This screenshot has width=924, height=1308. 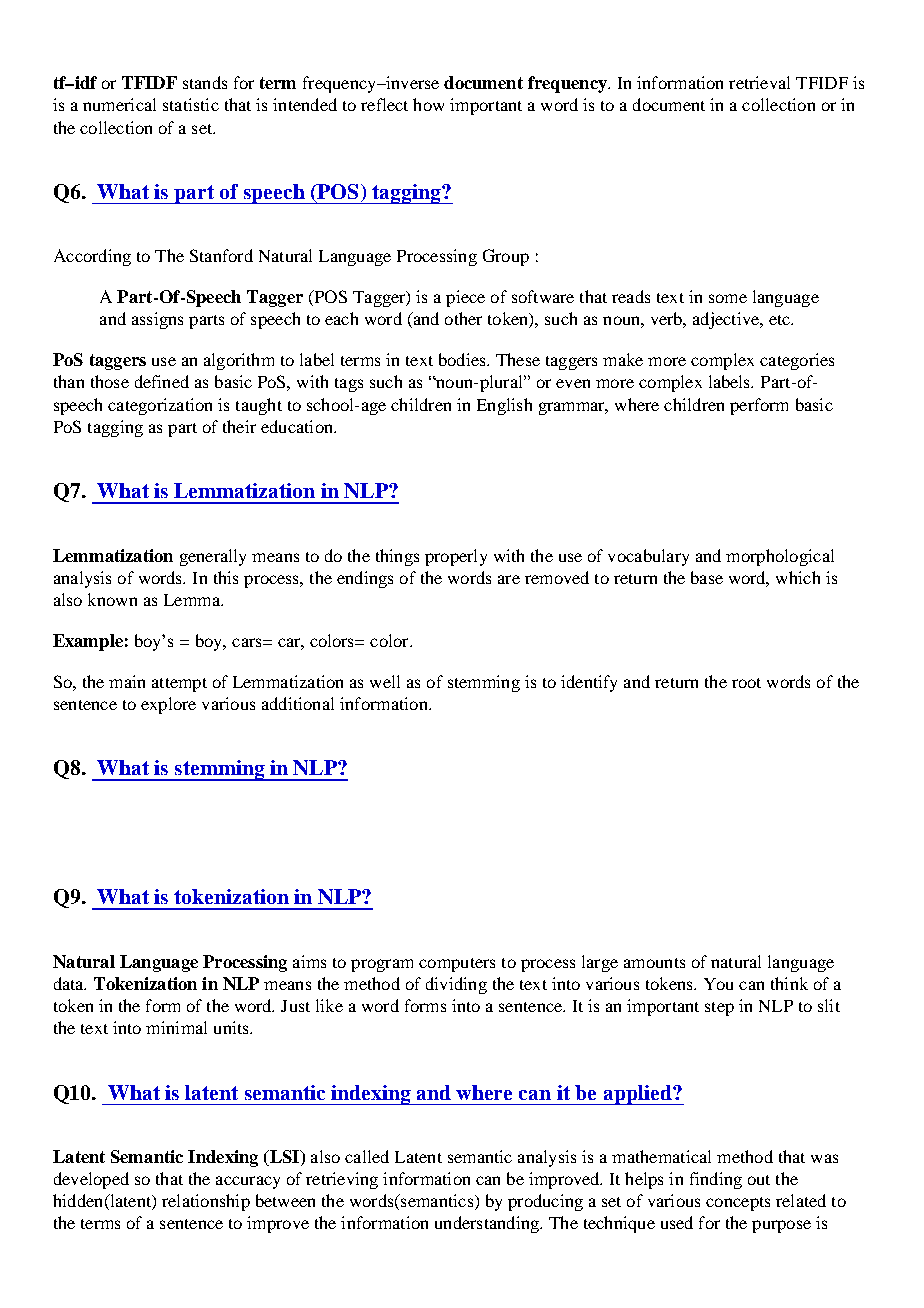 I want to click on You, so click(x=718, y=984).
